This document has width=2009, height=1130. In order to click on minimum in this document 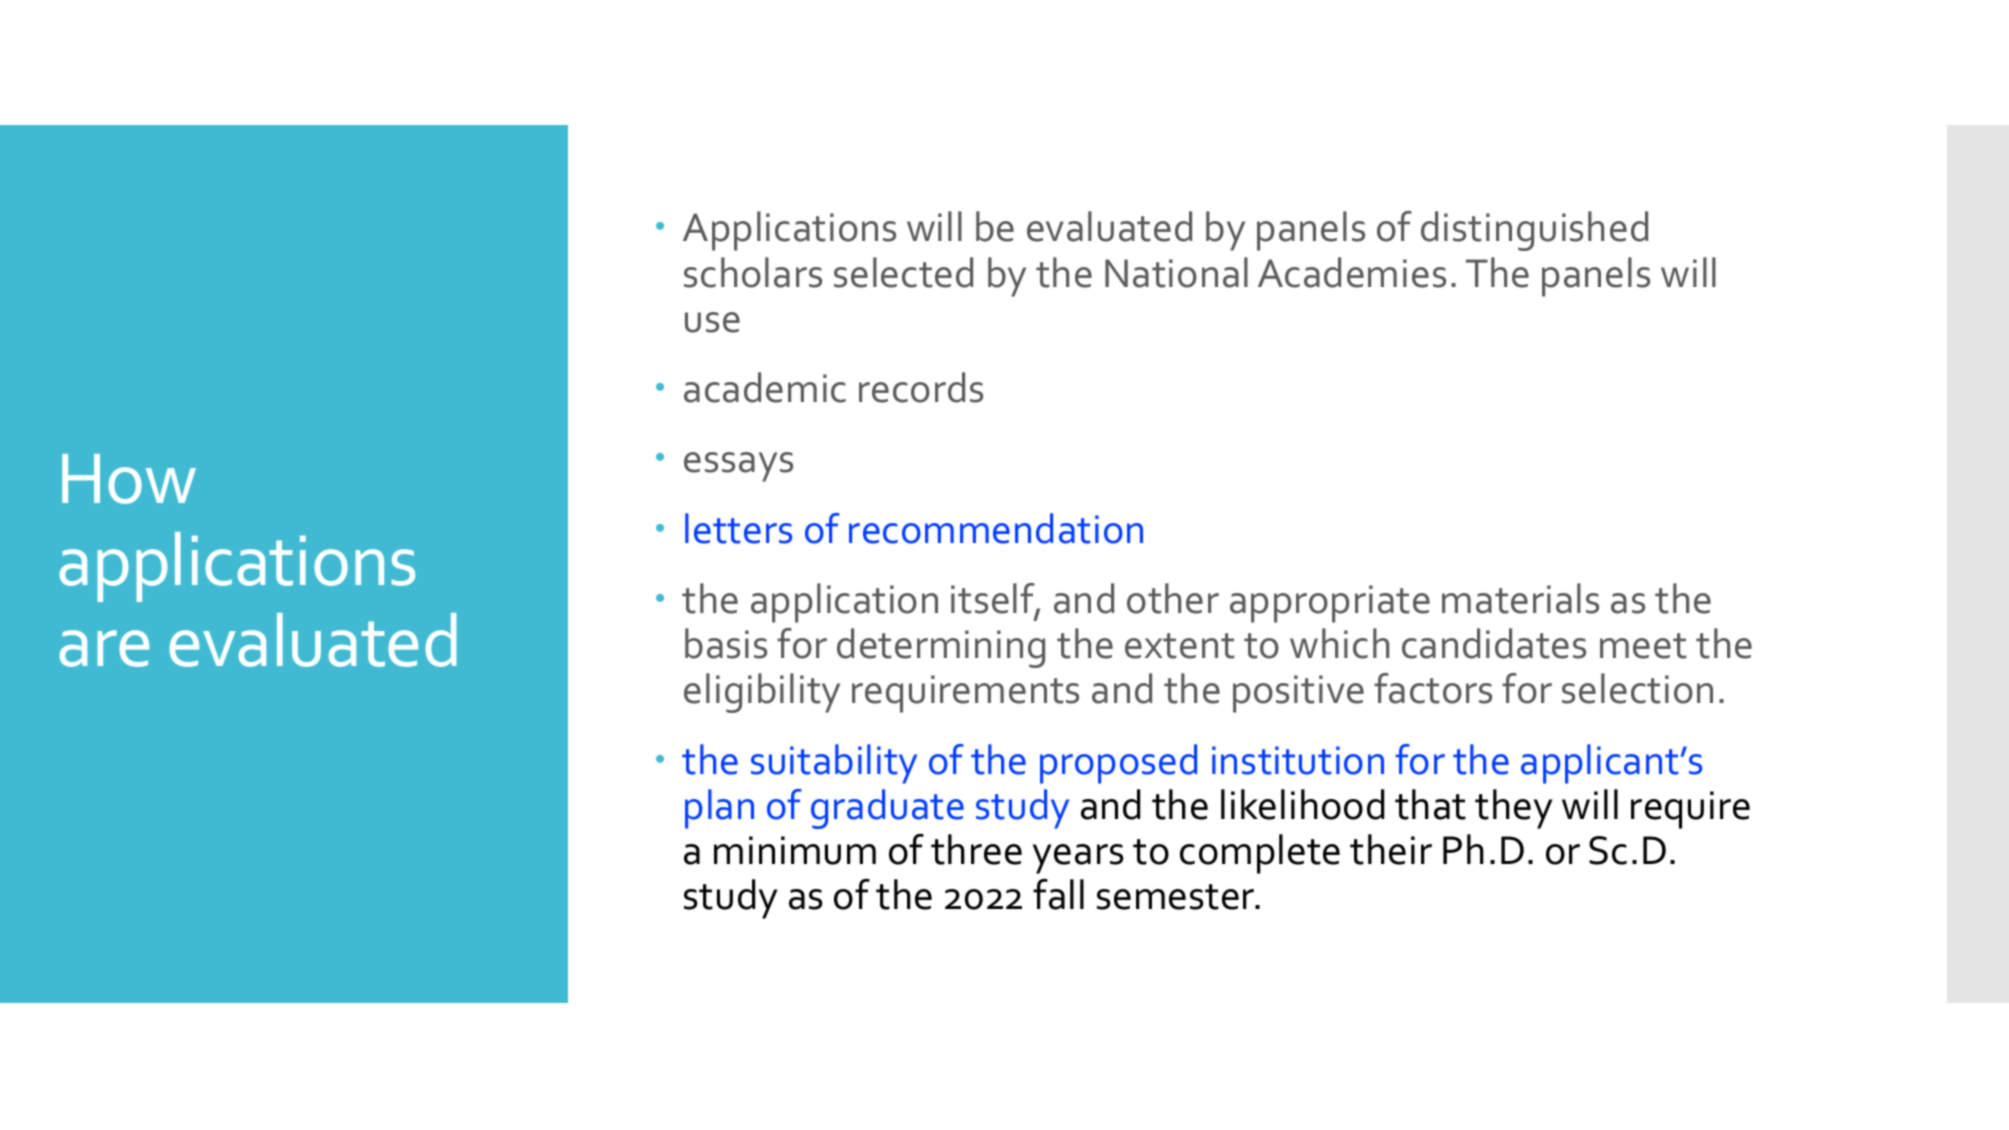, I will do `click(795, 850)`.
